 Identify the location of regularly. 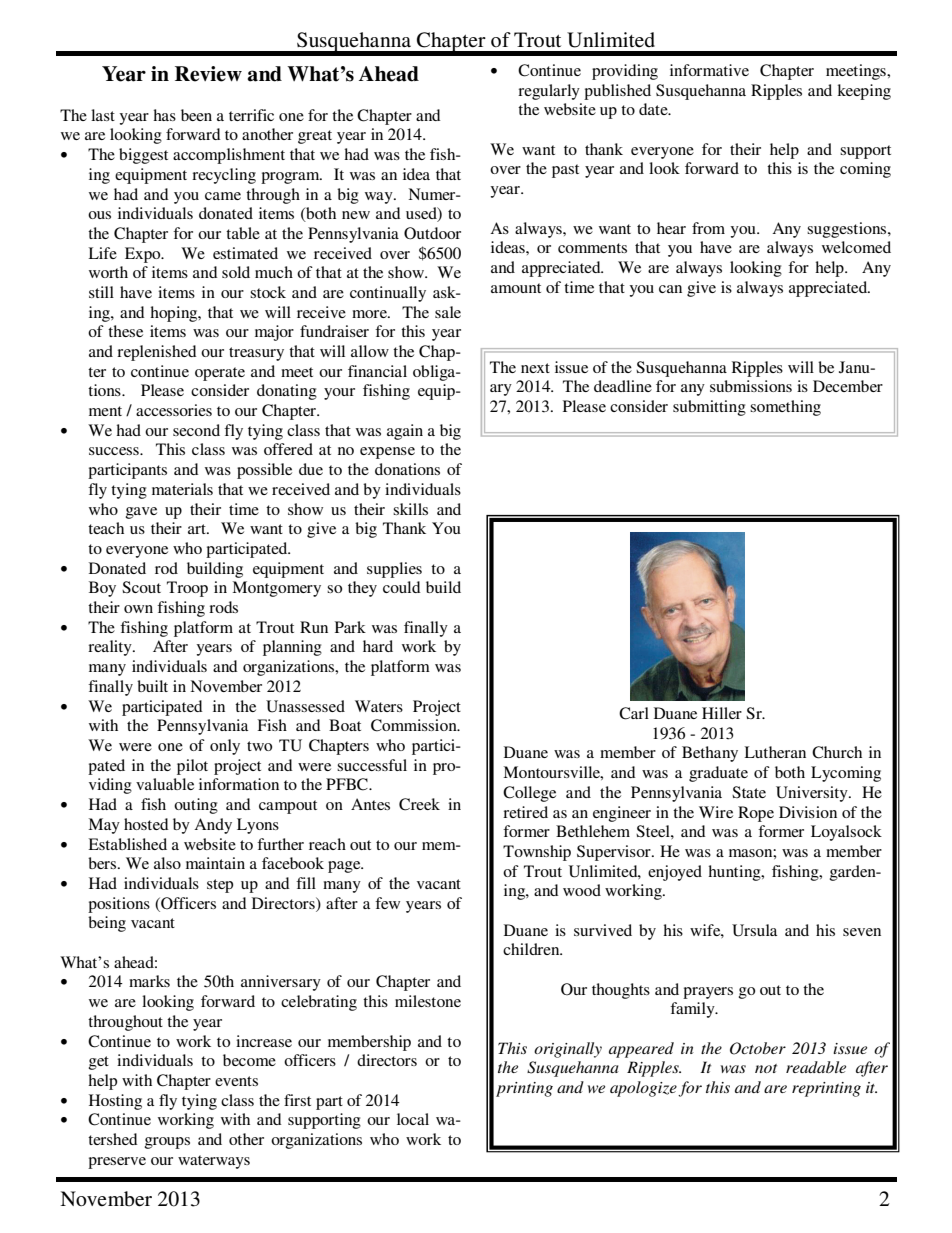
(549, 92).
